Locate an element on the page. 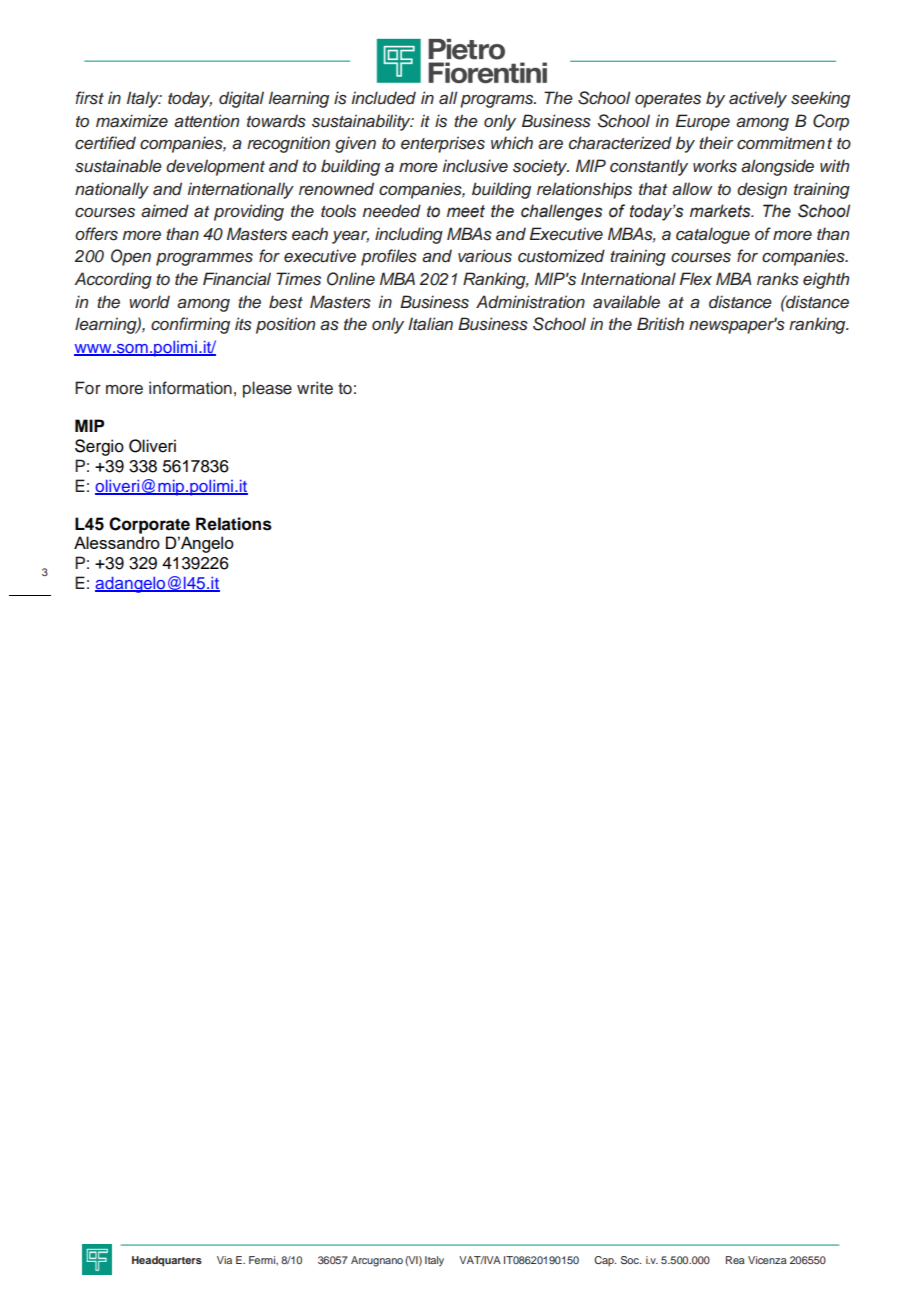 The height and width of the image is (1308, 924). Sergio is located at coordinates (99, 447).
